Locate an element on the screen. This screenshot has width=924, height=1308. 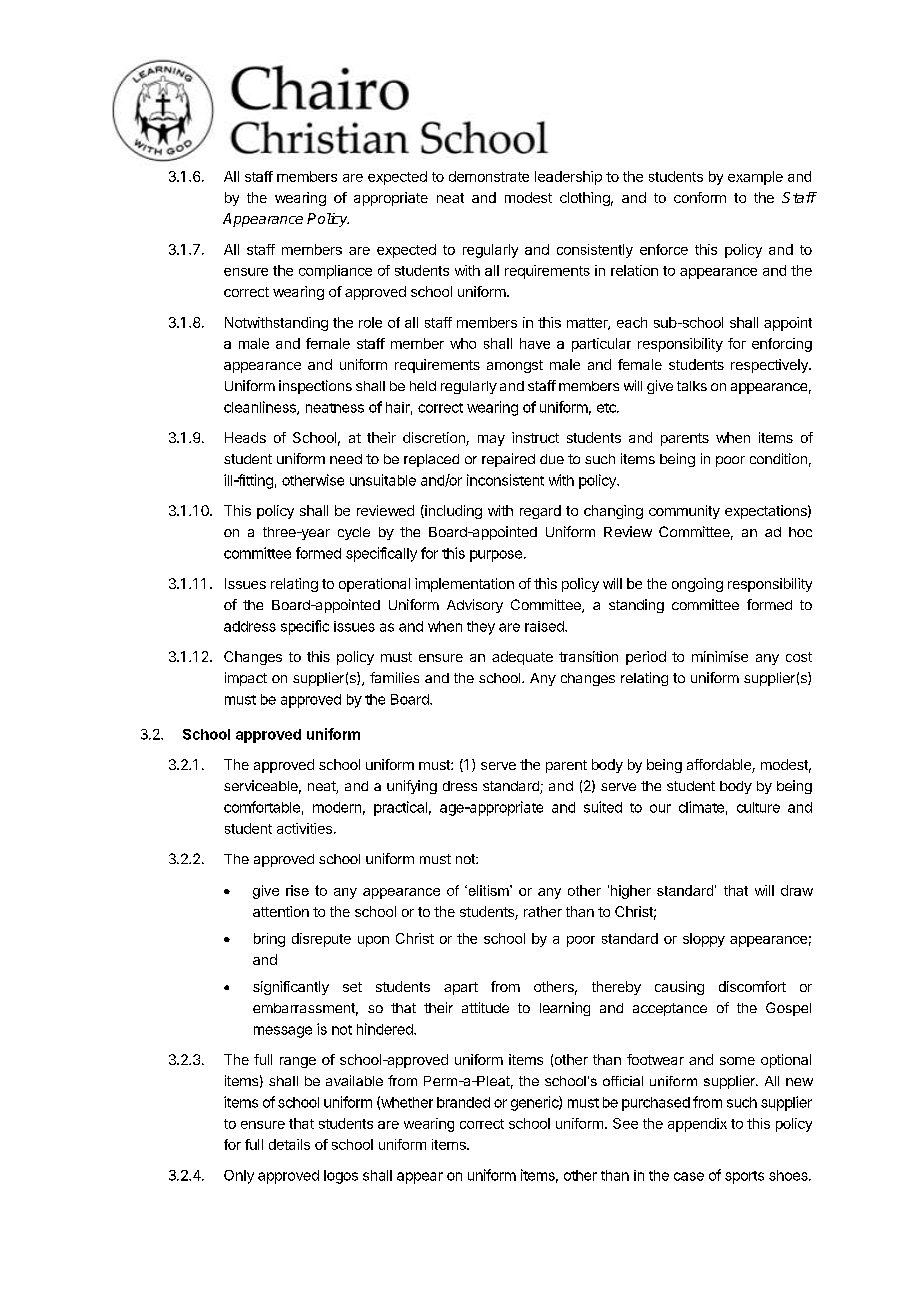
conform is located at coordinates (700, 197).
